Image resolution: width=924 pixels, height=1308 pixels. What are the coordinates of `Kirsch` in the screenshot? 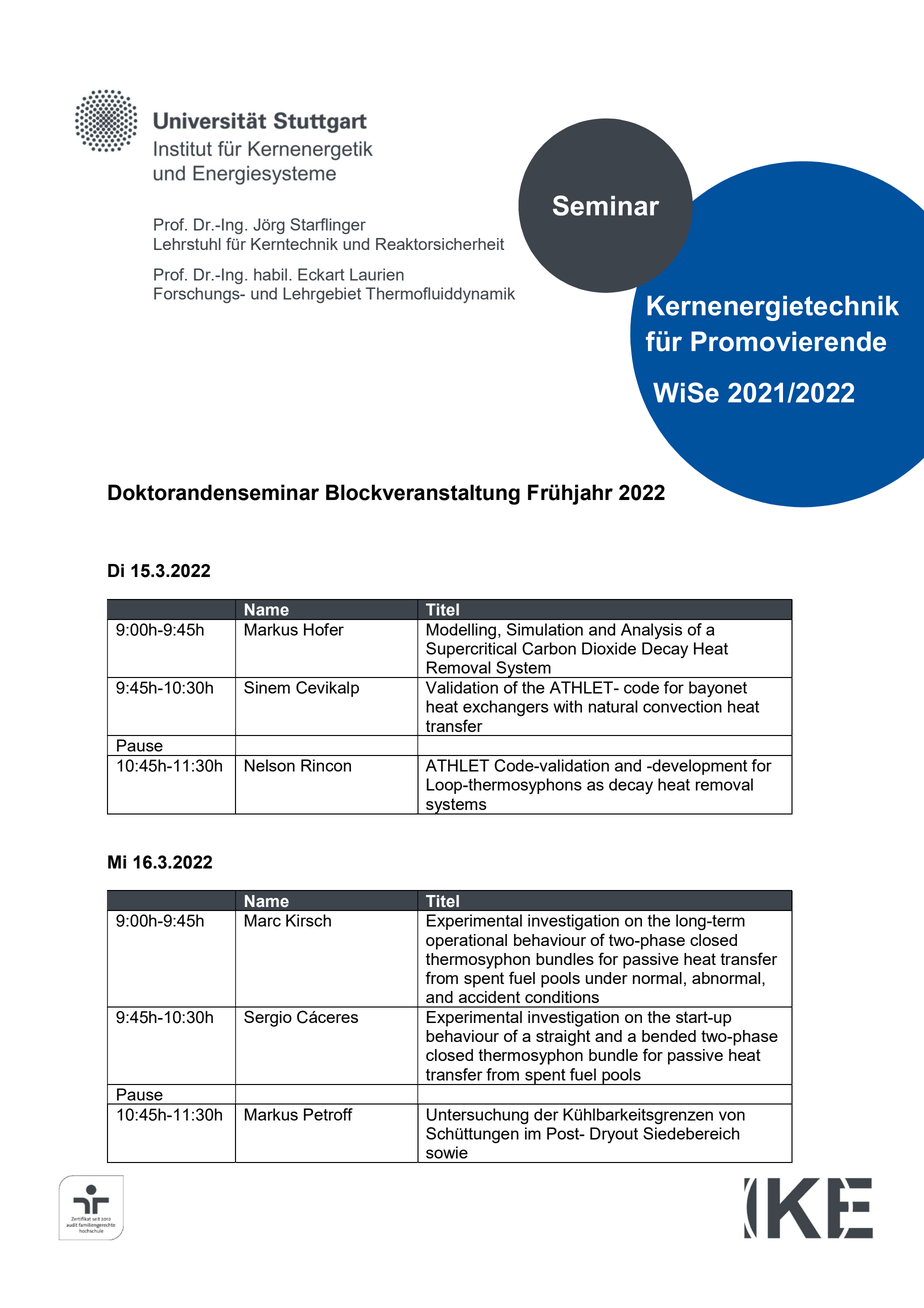 It's located at (308, 920).
